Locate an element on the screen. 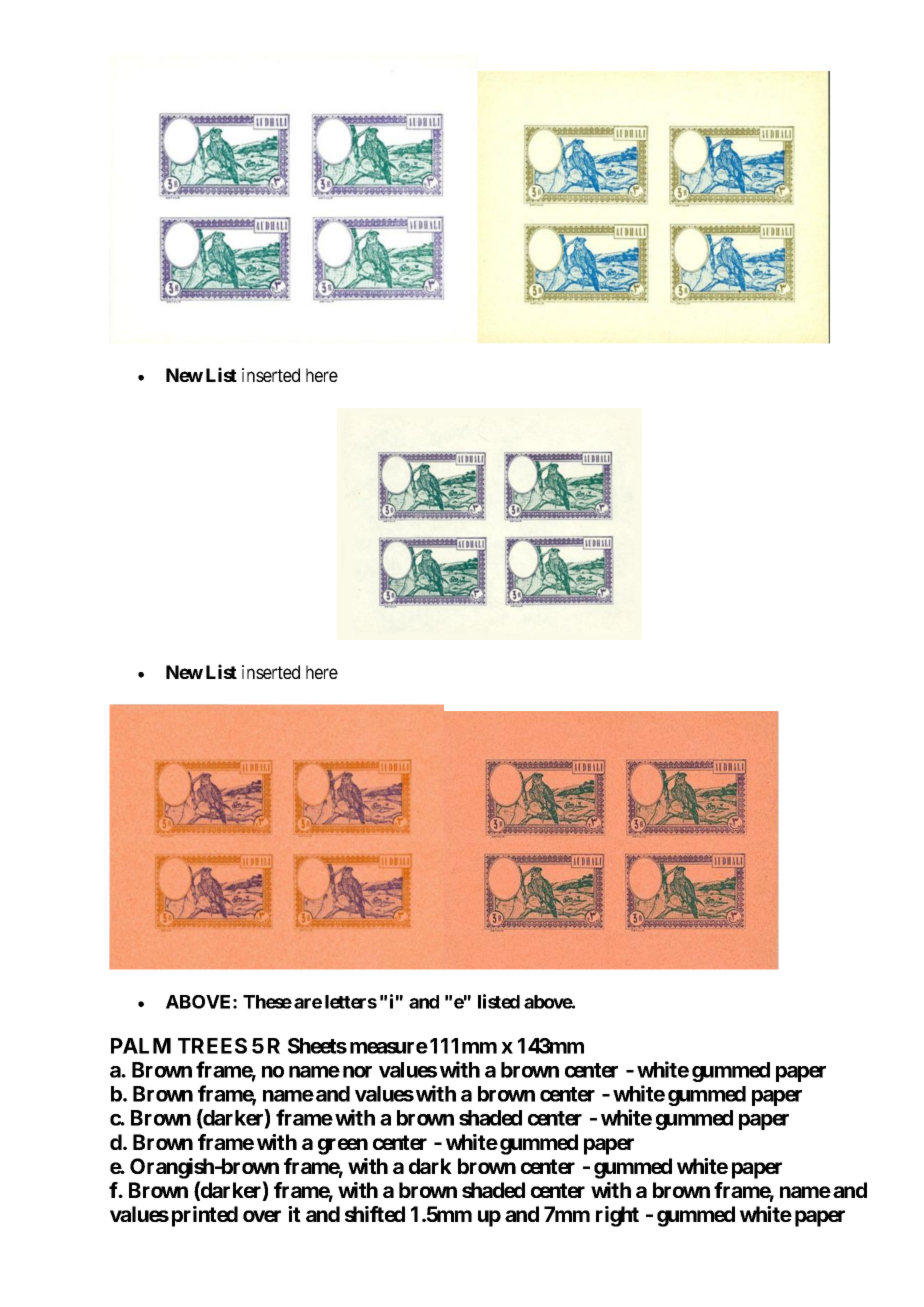  nor is located at coordinates (357, 1072).
